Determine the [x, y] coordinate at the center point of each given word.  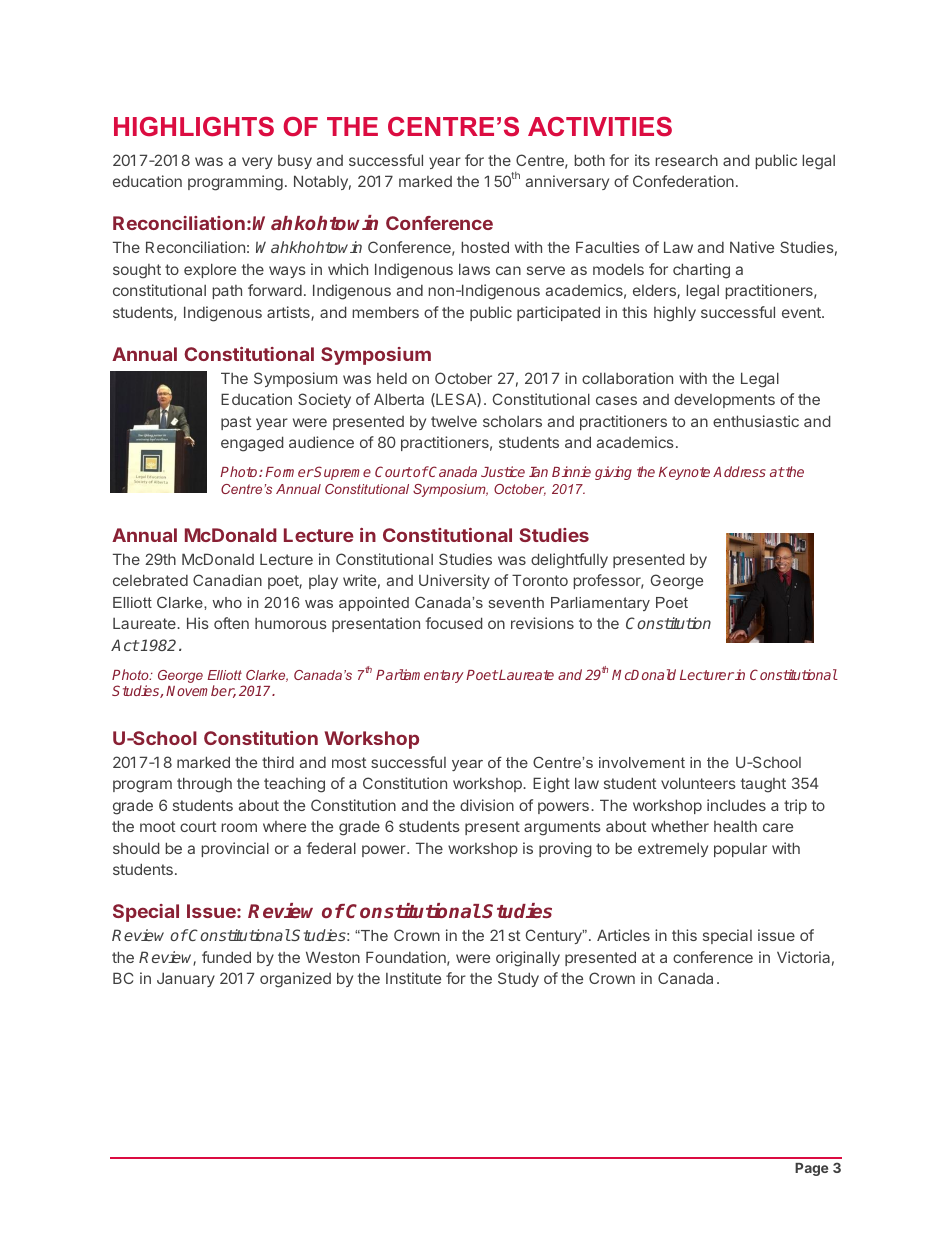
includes [736, 805]
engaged [252, 444]
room [239, 827]
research [686, 160]
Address [739, 471]
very [257, 163]
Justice [503, 471]
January [186, 979]
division [487, 805]
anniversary [567, 182]
